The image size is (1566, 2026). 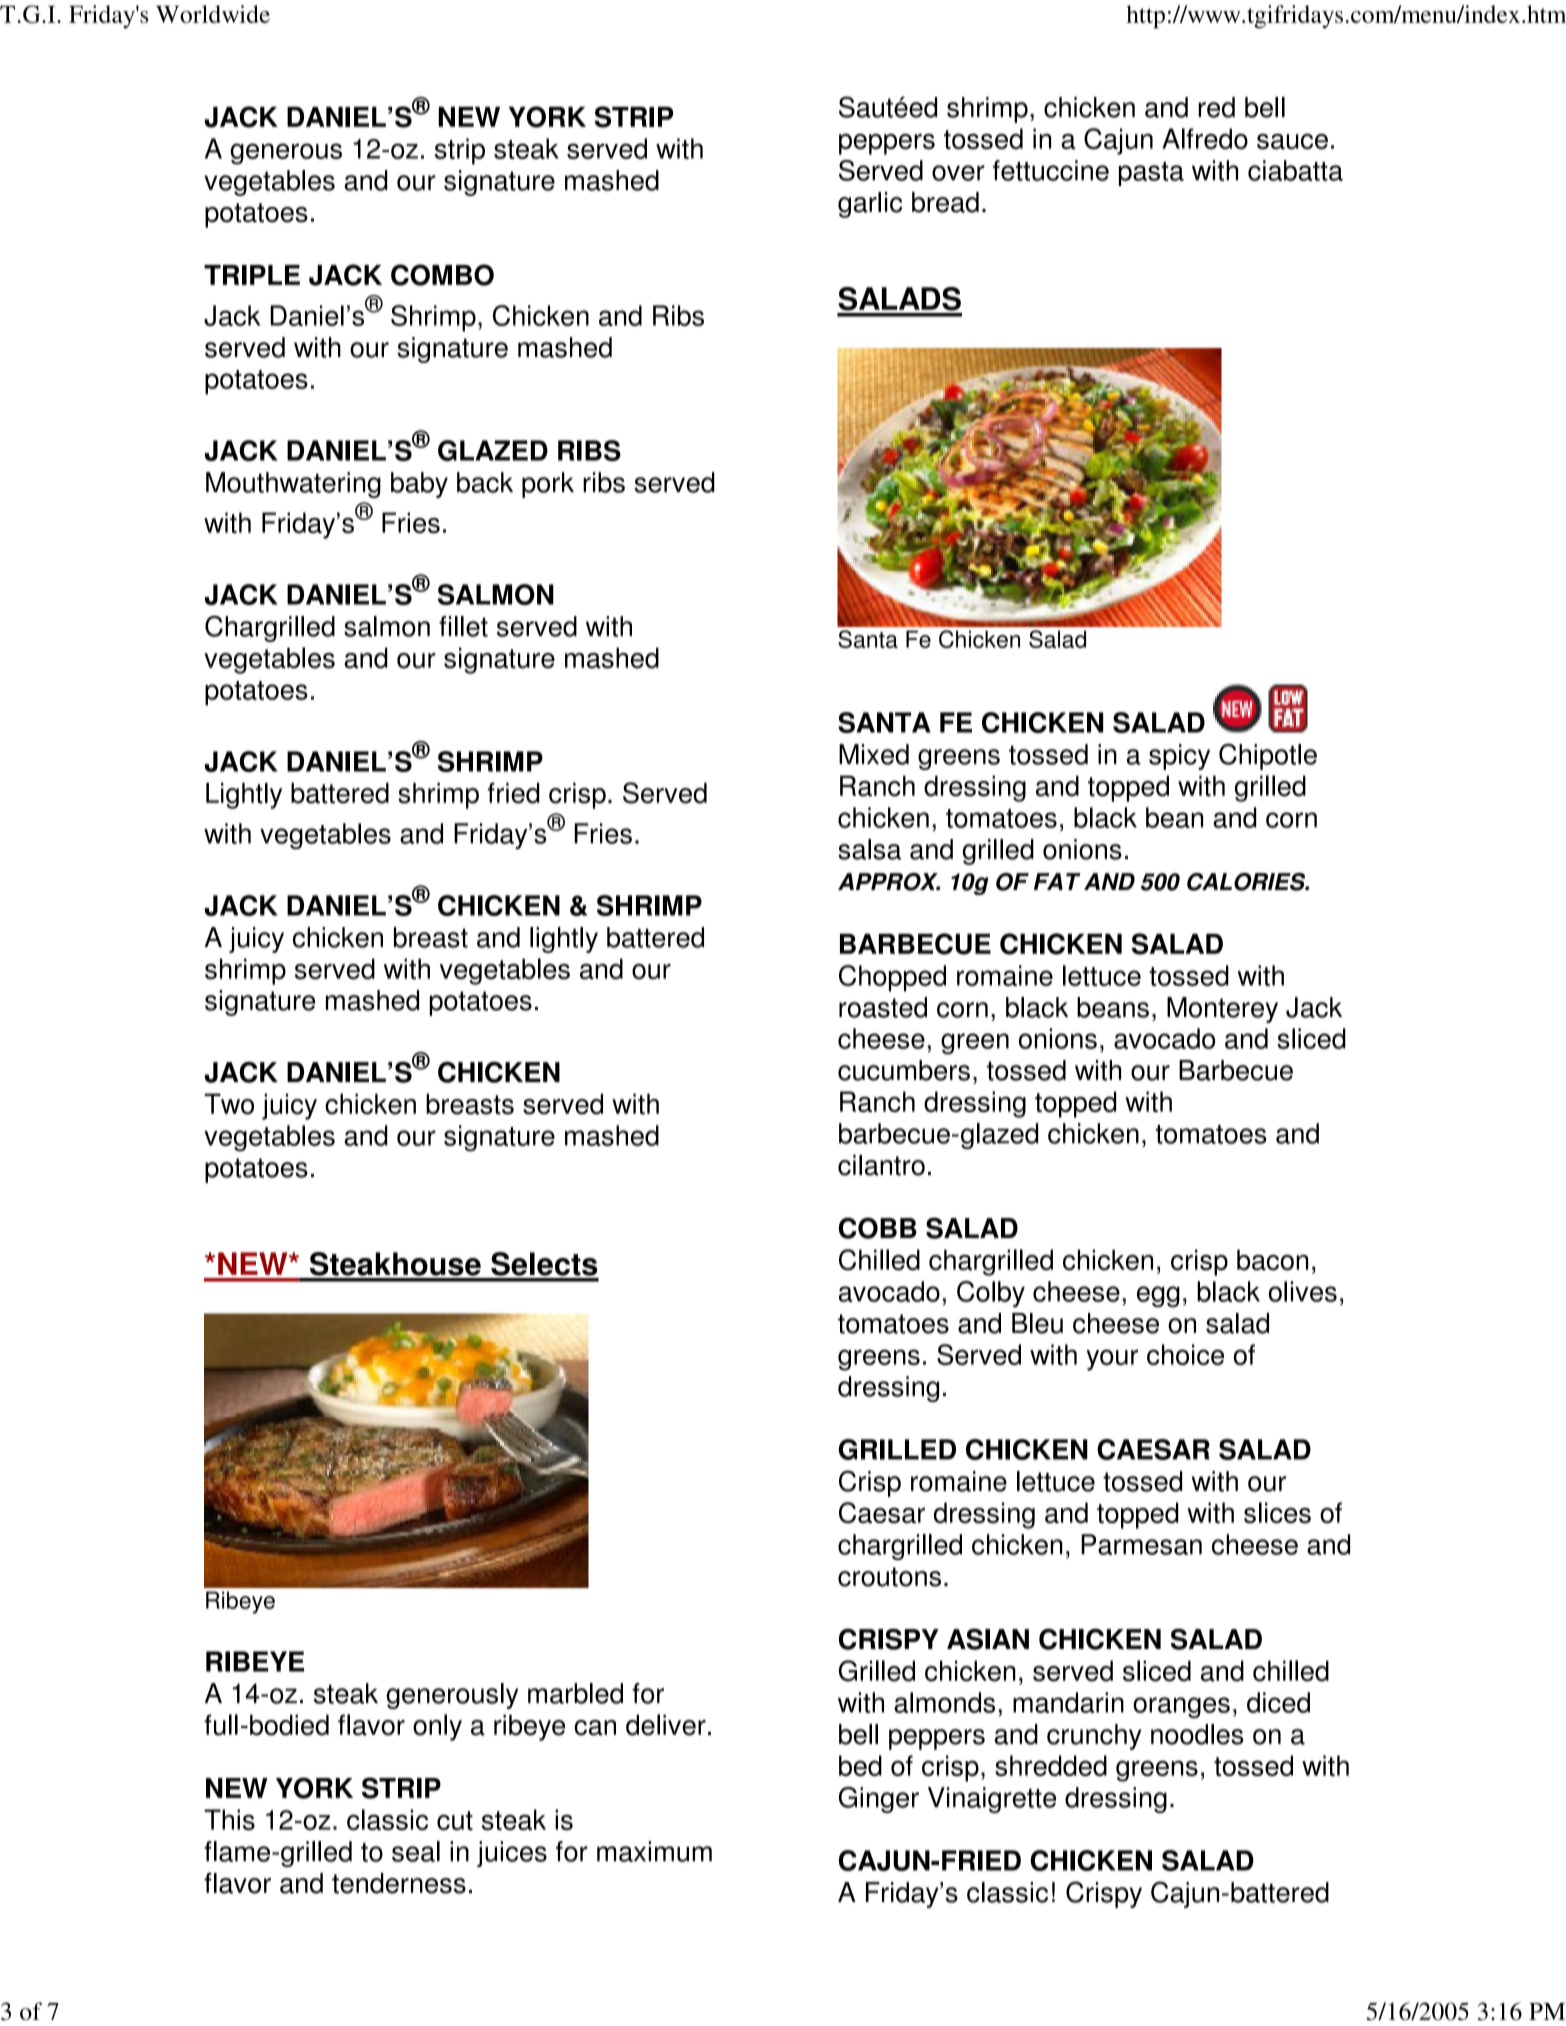 What do you see at coordinates (958, 173) in the screenshot?
I see `over` at bounding box center [958, 173].
